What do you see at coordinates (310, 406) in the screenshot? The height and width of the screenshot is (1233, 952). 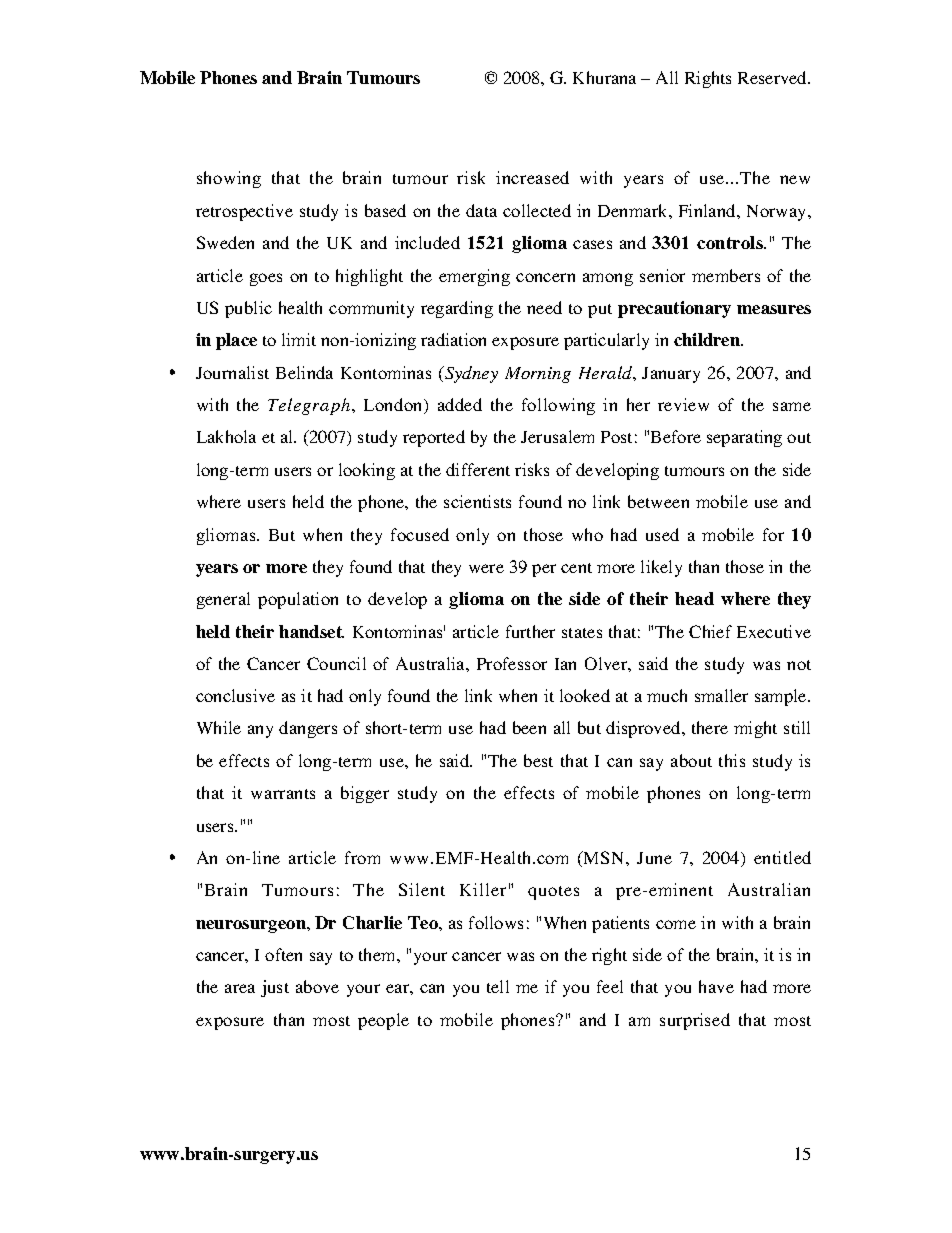 I see `Telegraph` at bounding box center [310, 406].
